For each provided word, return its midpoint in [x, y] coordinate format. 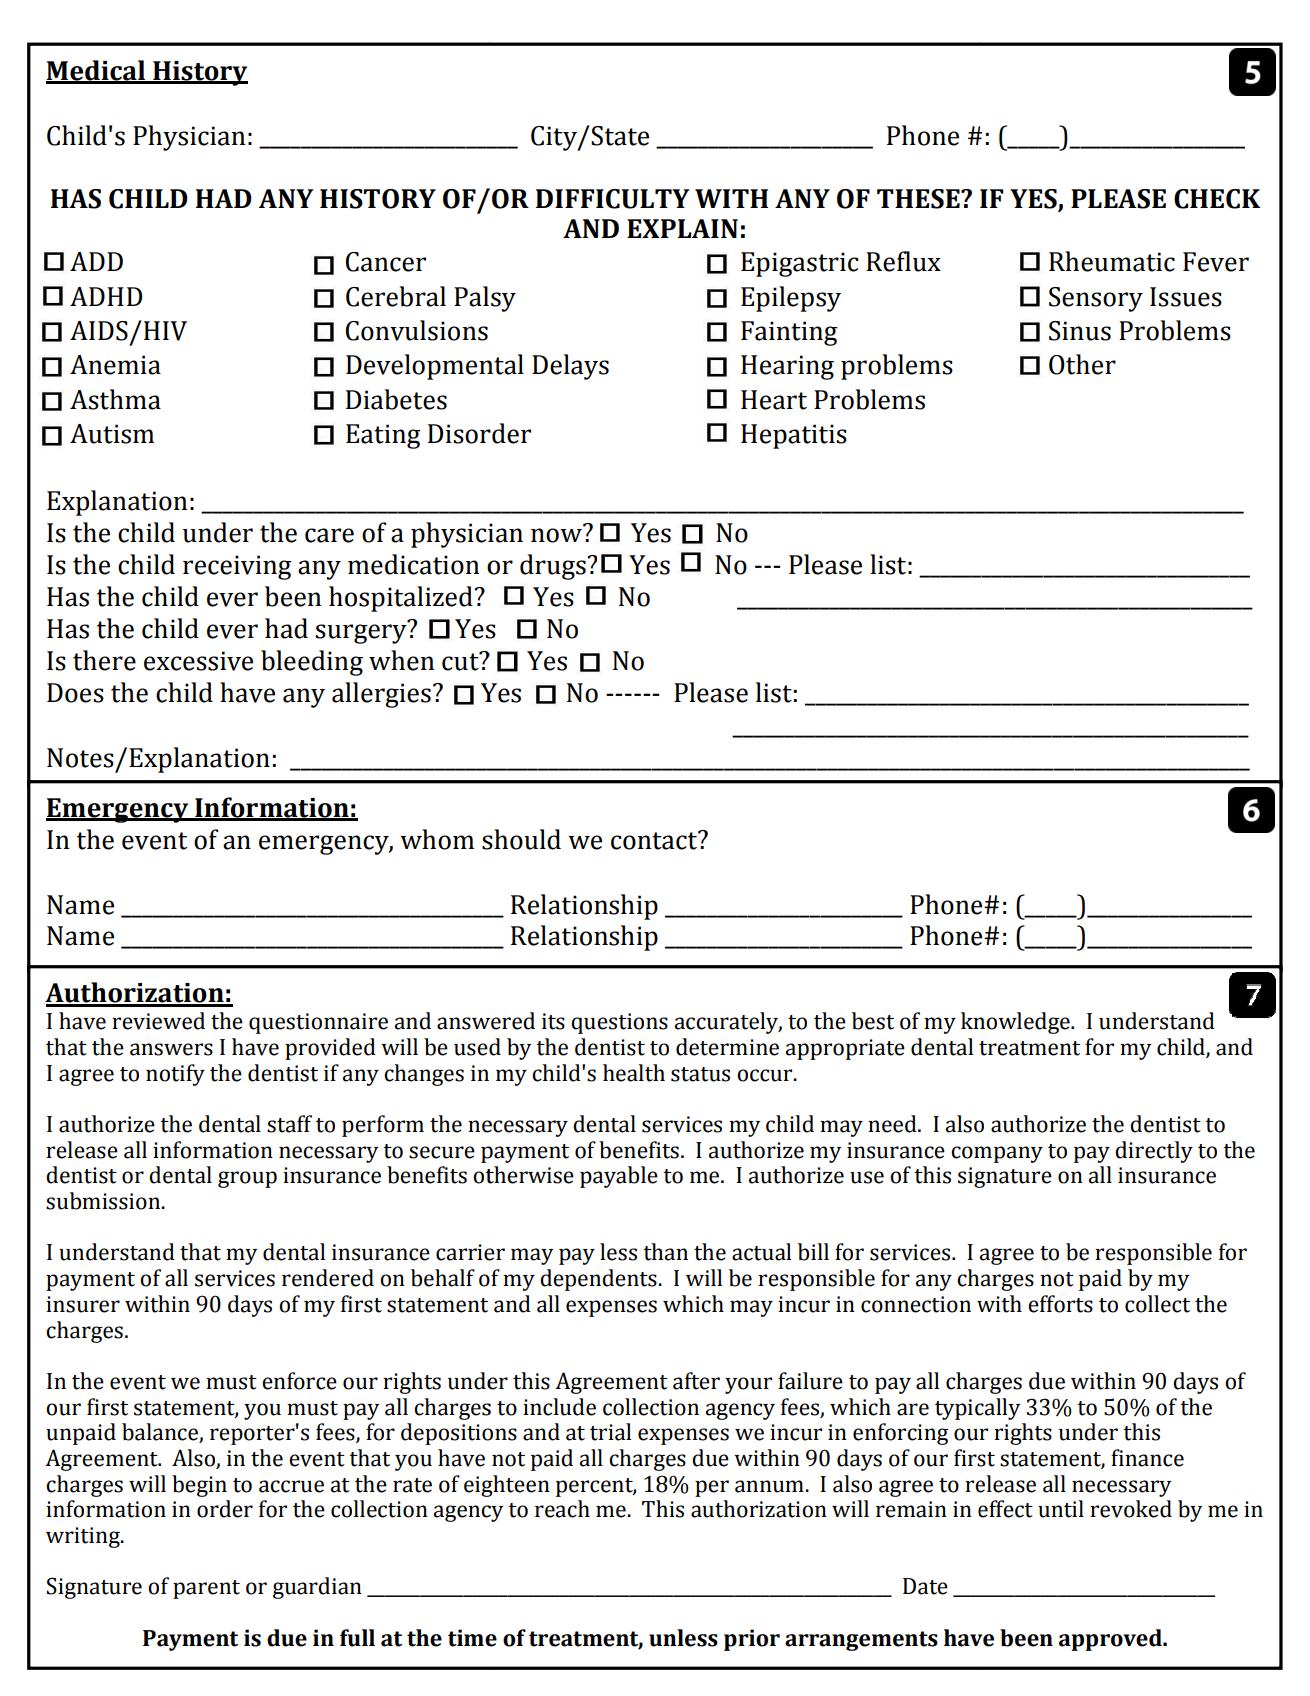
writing [84, 1537]
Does [75, 693]
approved [1111, 1640]
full [357, 1638]
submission [104, 1201]
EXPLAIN [682, 228]
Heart [774, 400]
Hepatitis [794, 436]
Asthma [115, 399]
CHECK [1217, 199]
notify [175, 1075]
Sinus [1080, 331]
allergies [381, 695]
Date [925, 1586]
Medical [96, 71]
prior [752, 1640]
